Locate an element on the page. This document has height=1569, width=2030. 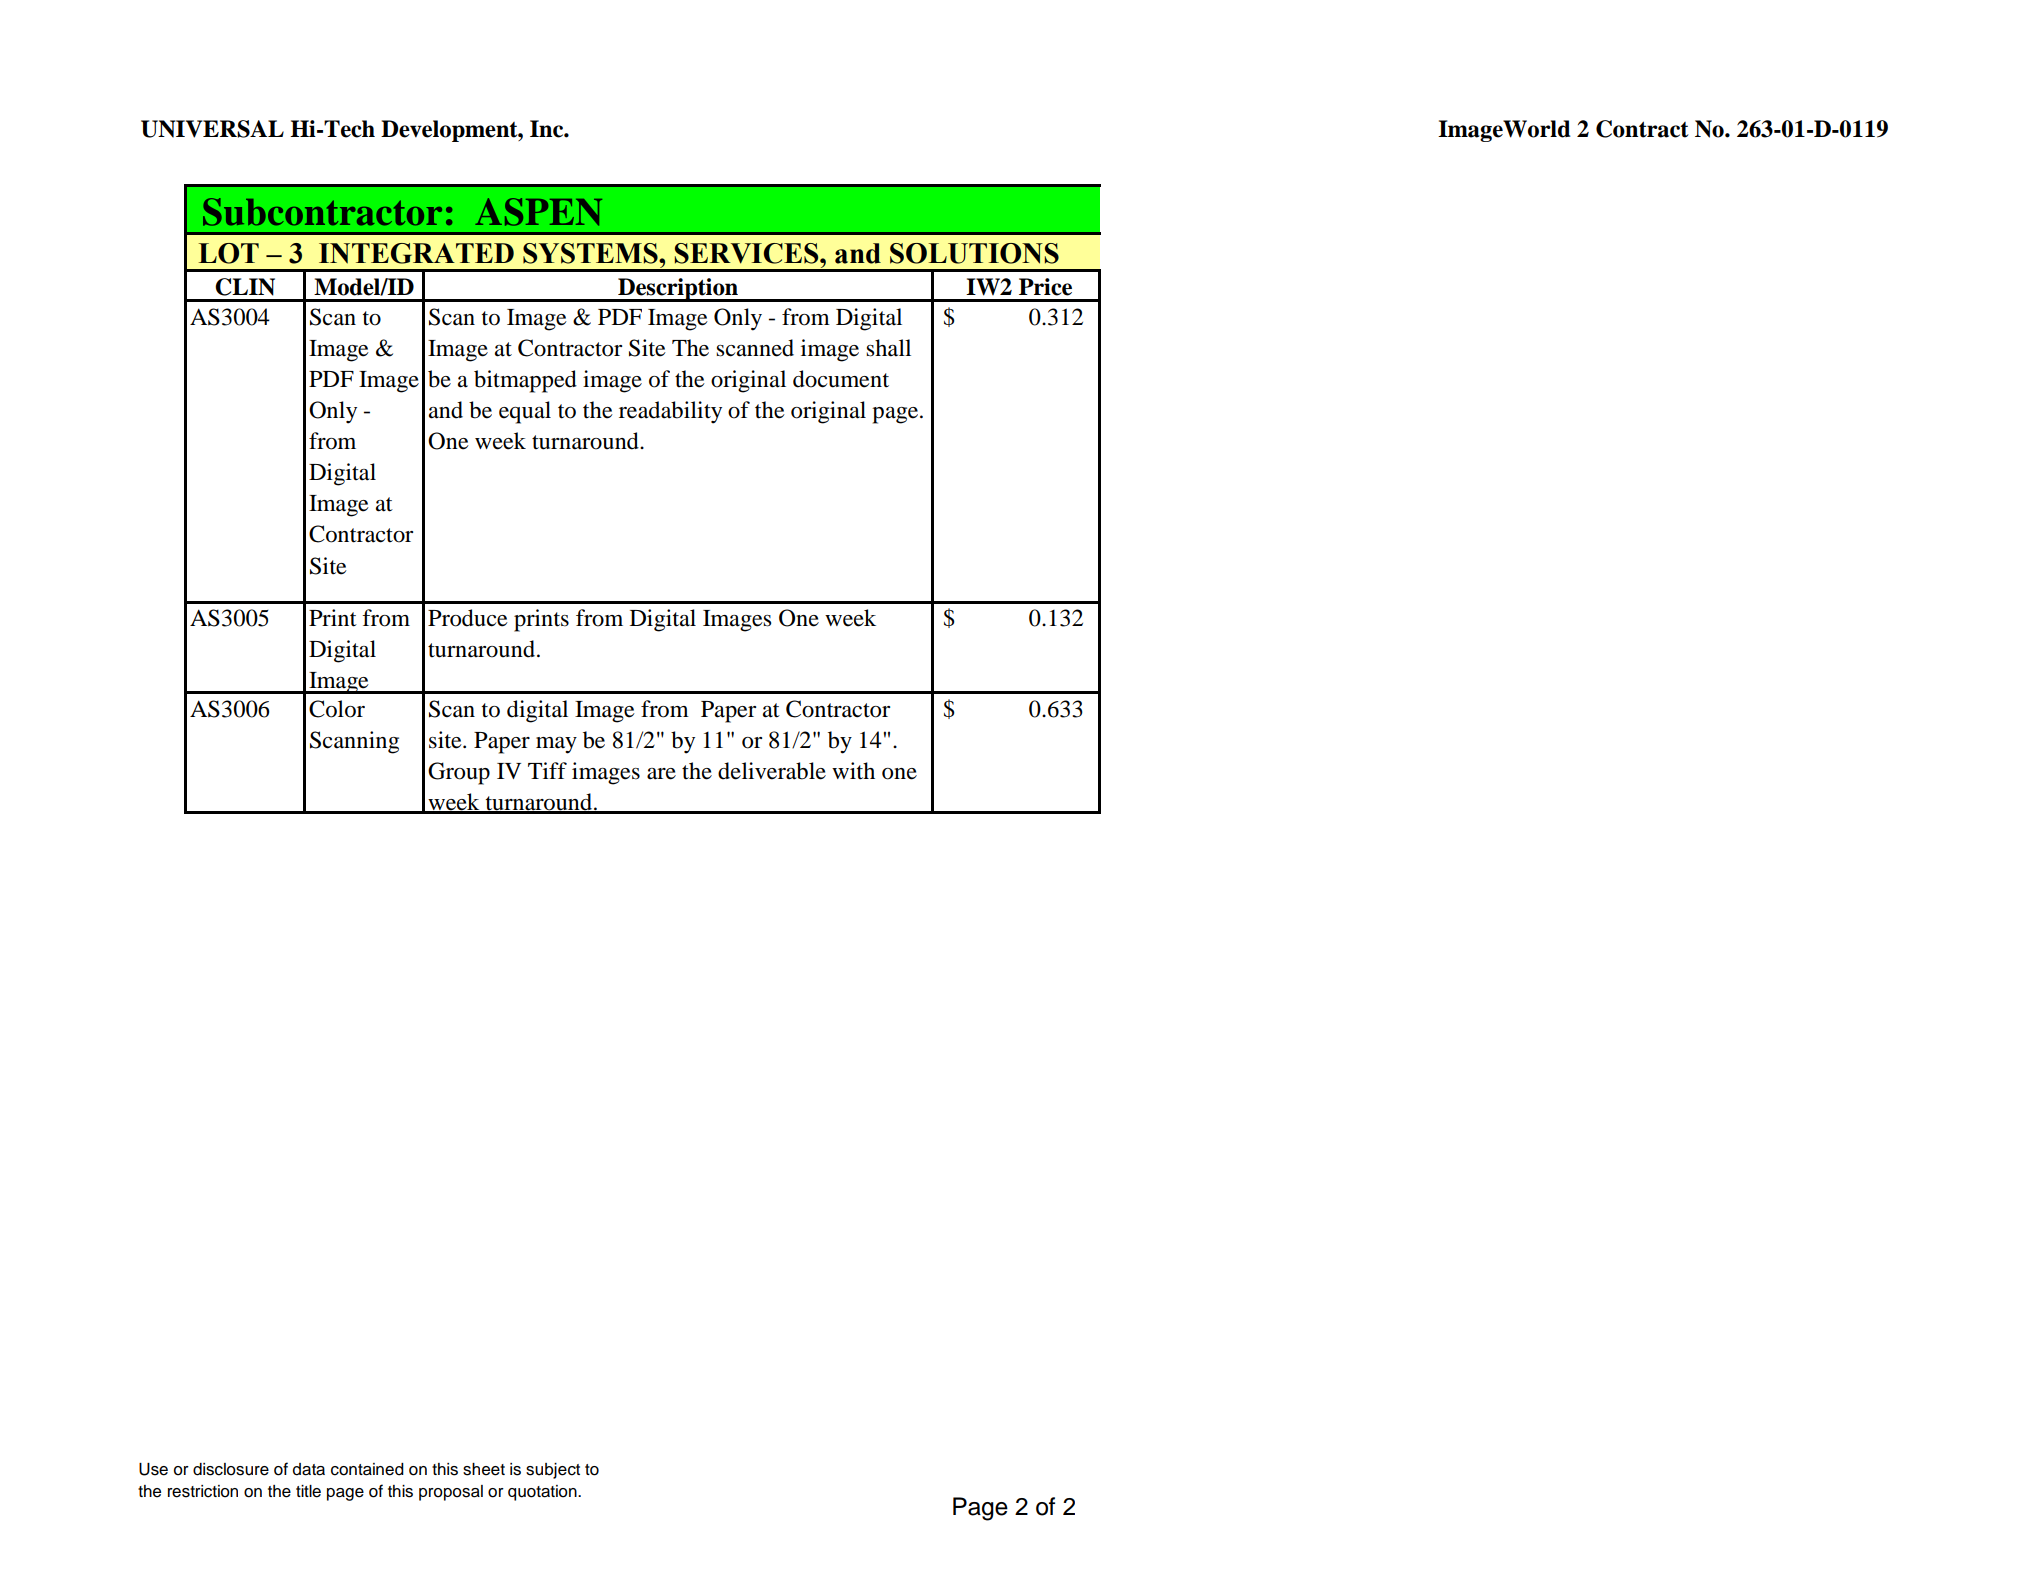
subject is located at coordinates (553, 1471).
